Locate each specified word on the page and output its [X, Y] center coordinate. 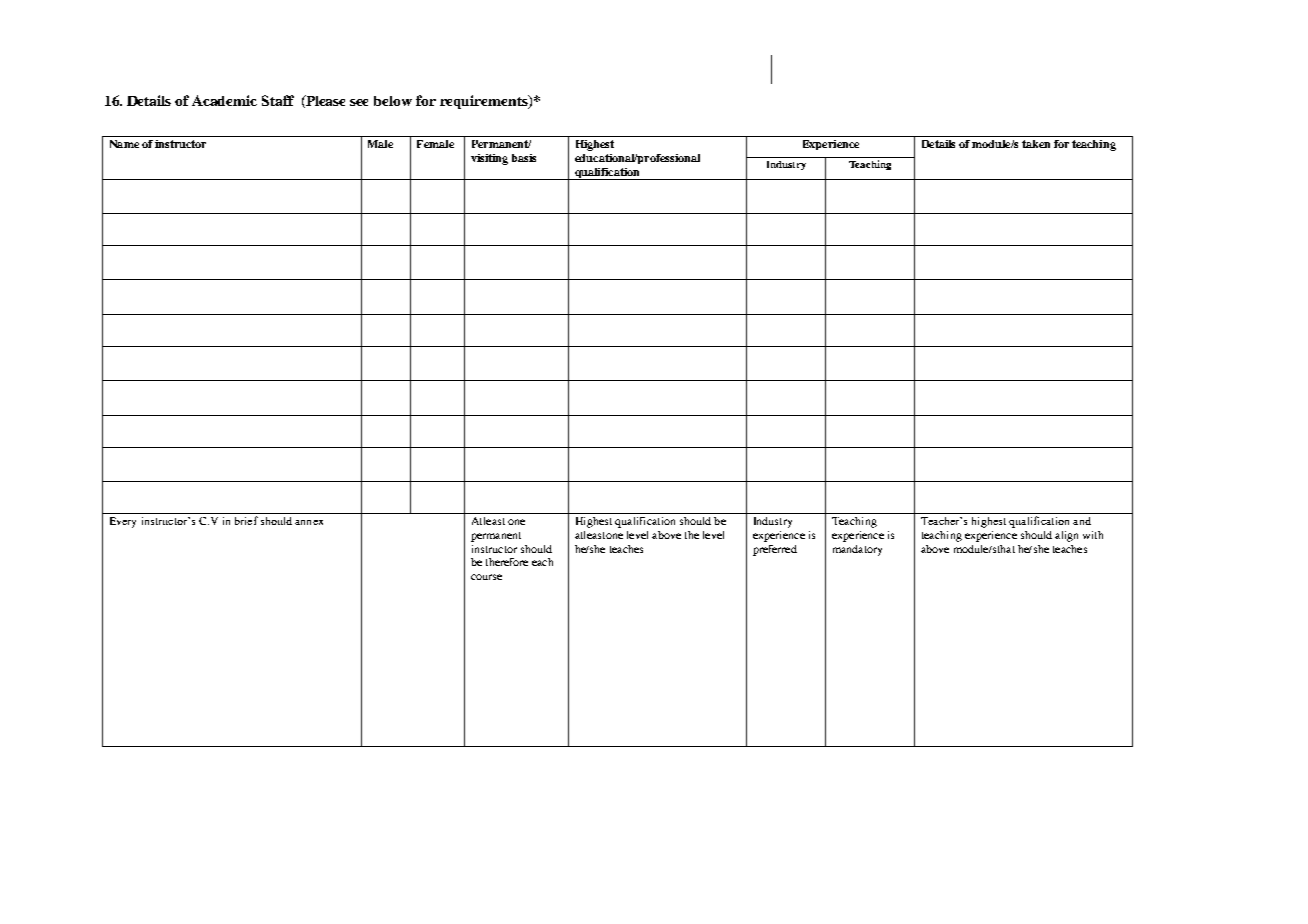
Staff [278, 100]
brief [246, 520]
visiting [489, 159]
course [486, 577]
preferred [775, 550]
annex [309, 522]
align [1066, 536]
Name [124, 144]
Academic [224, 100]
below [393, 101]
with [1093, 535]
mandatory [857, 550]
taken [1036, 144]
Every [123, 522]
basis [524, 158]
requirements [485, 102]
